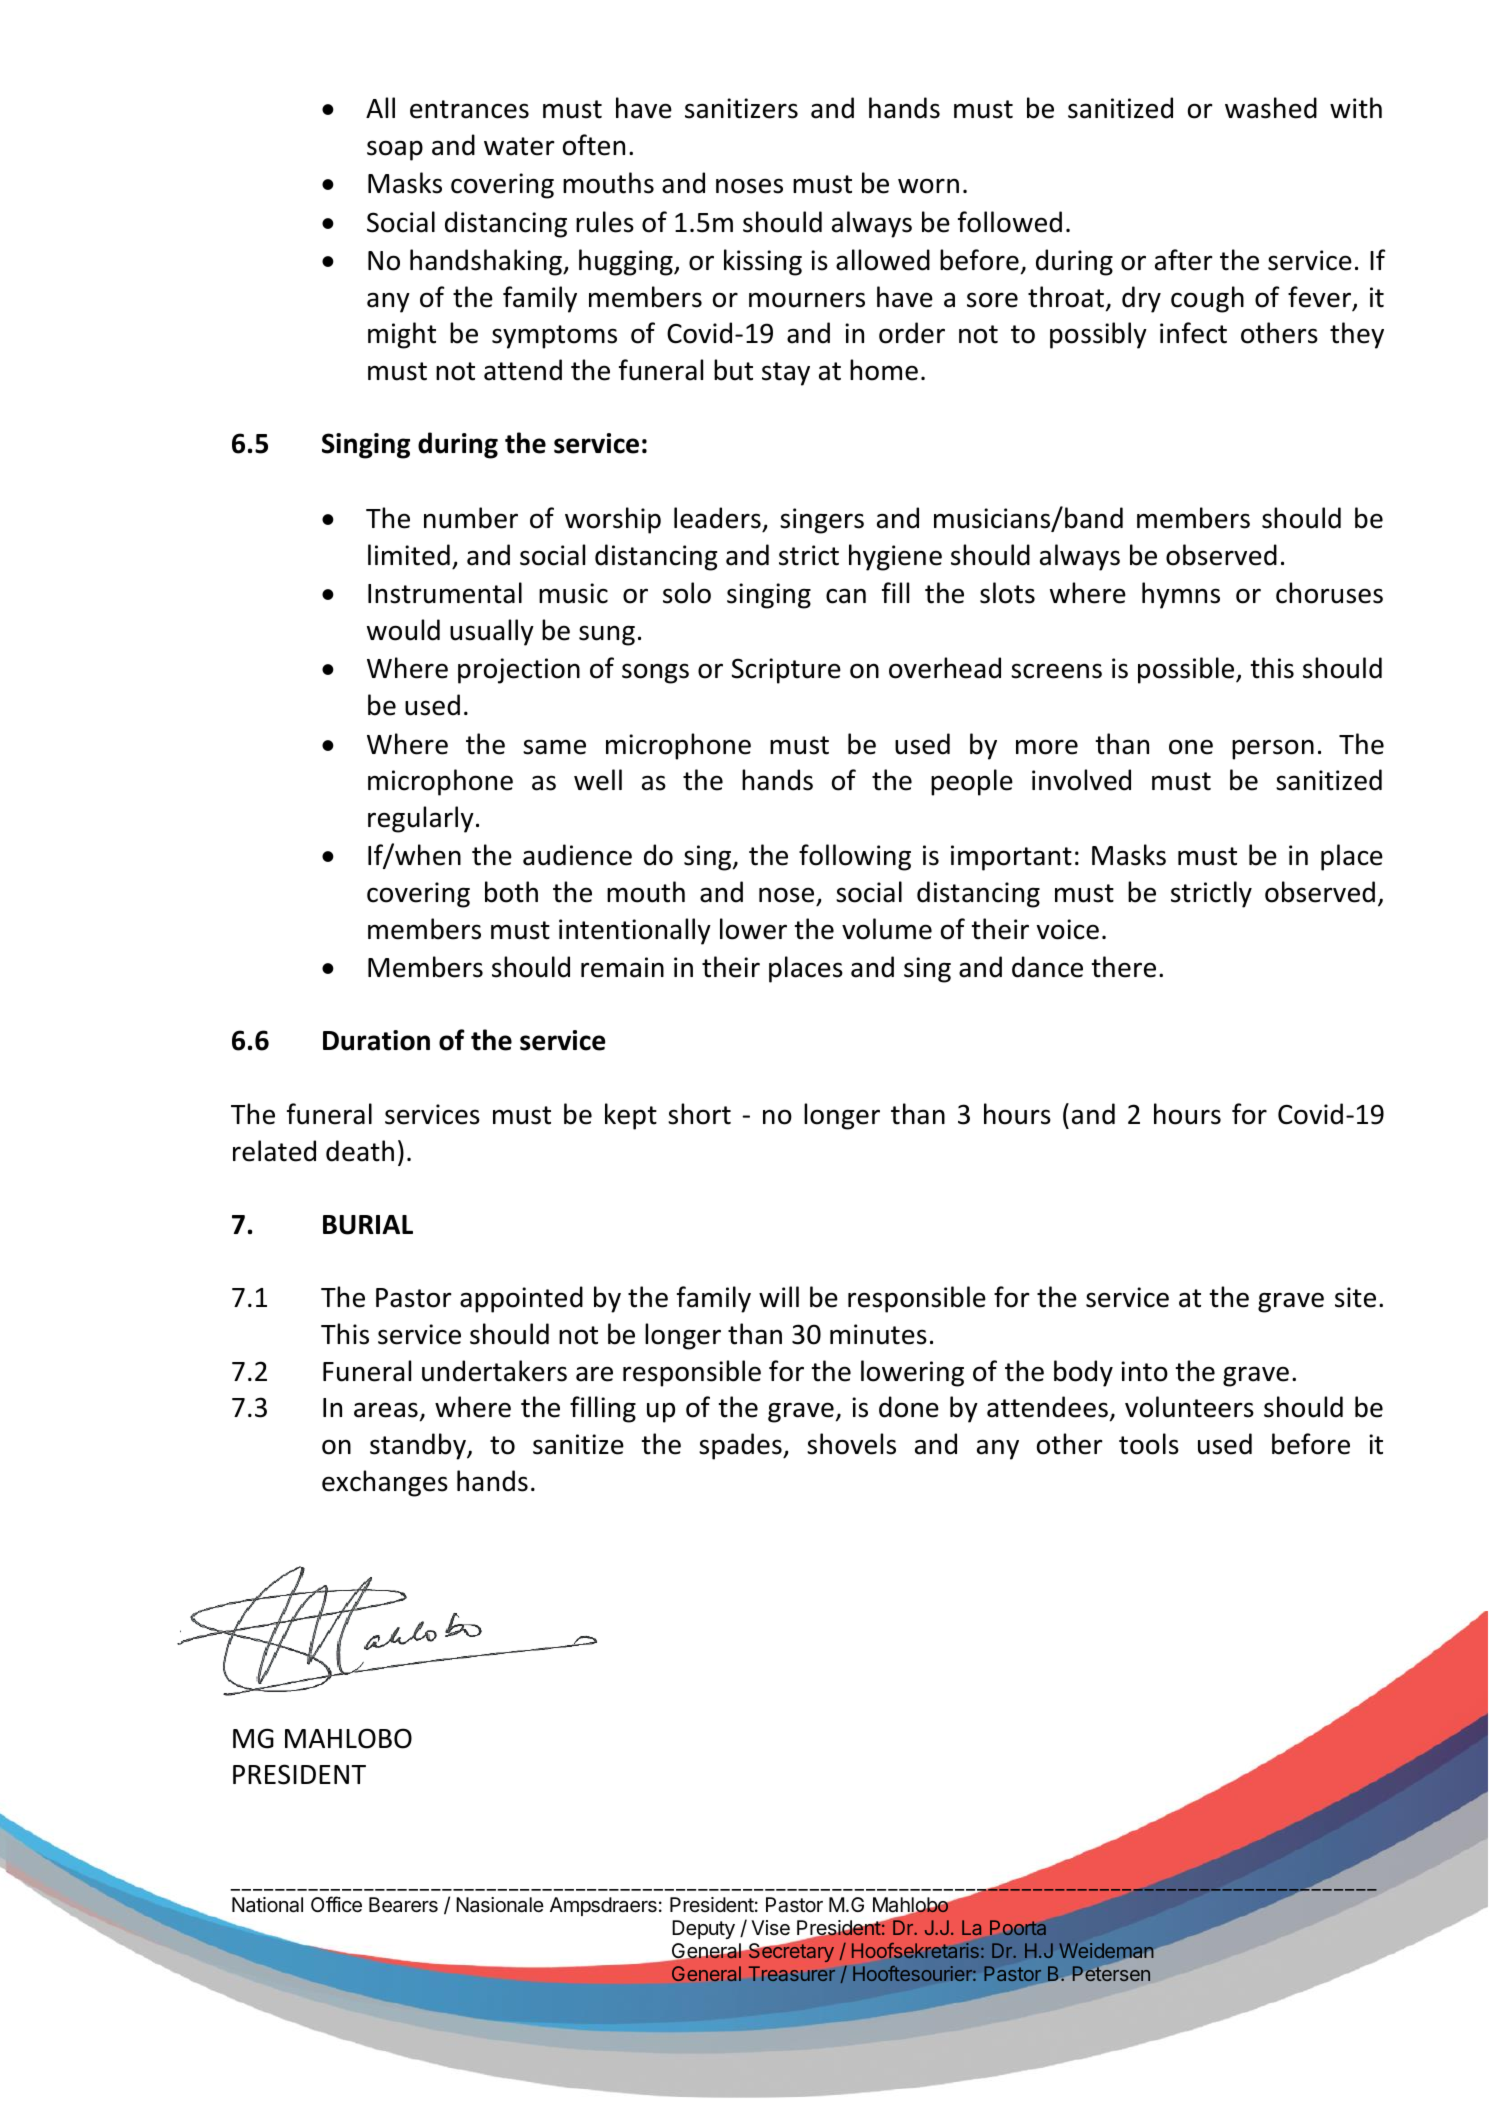  I want to click on Vise, so click(770, 1928).
